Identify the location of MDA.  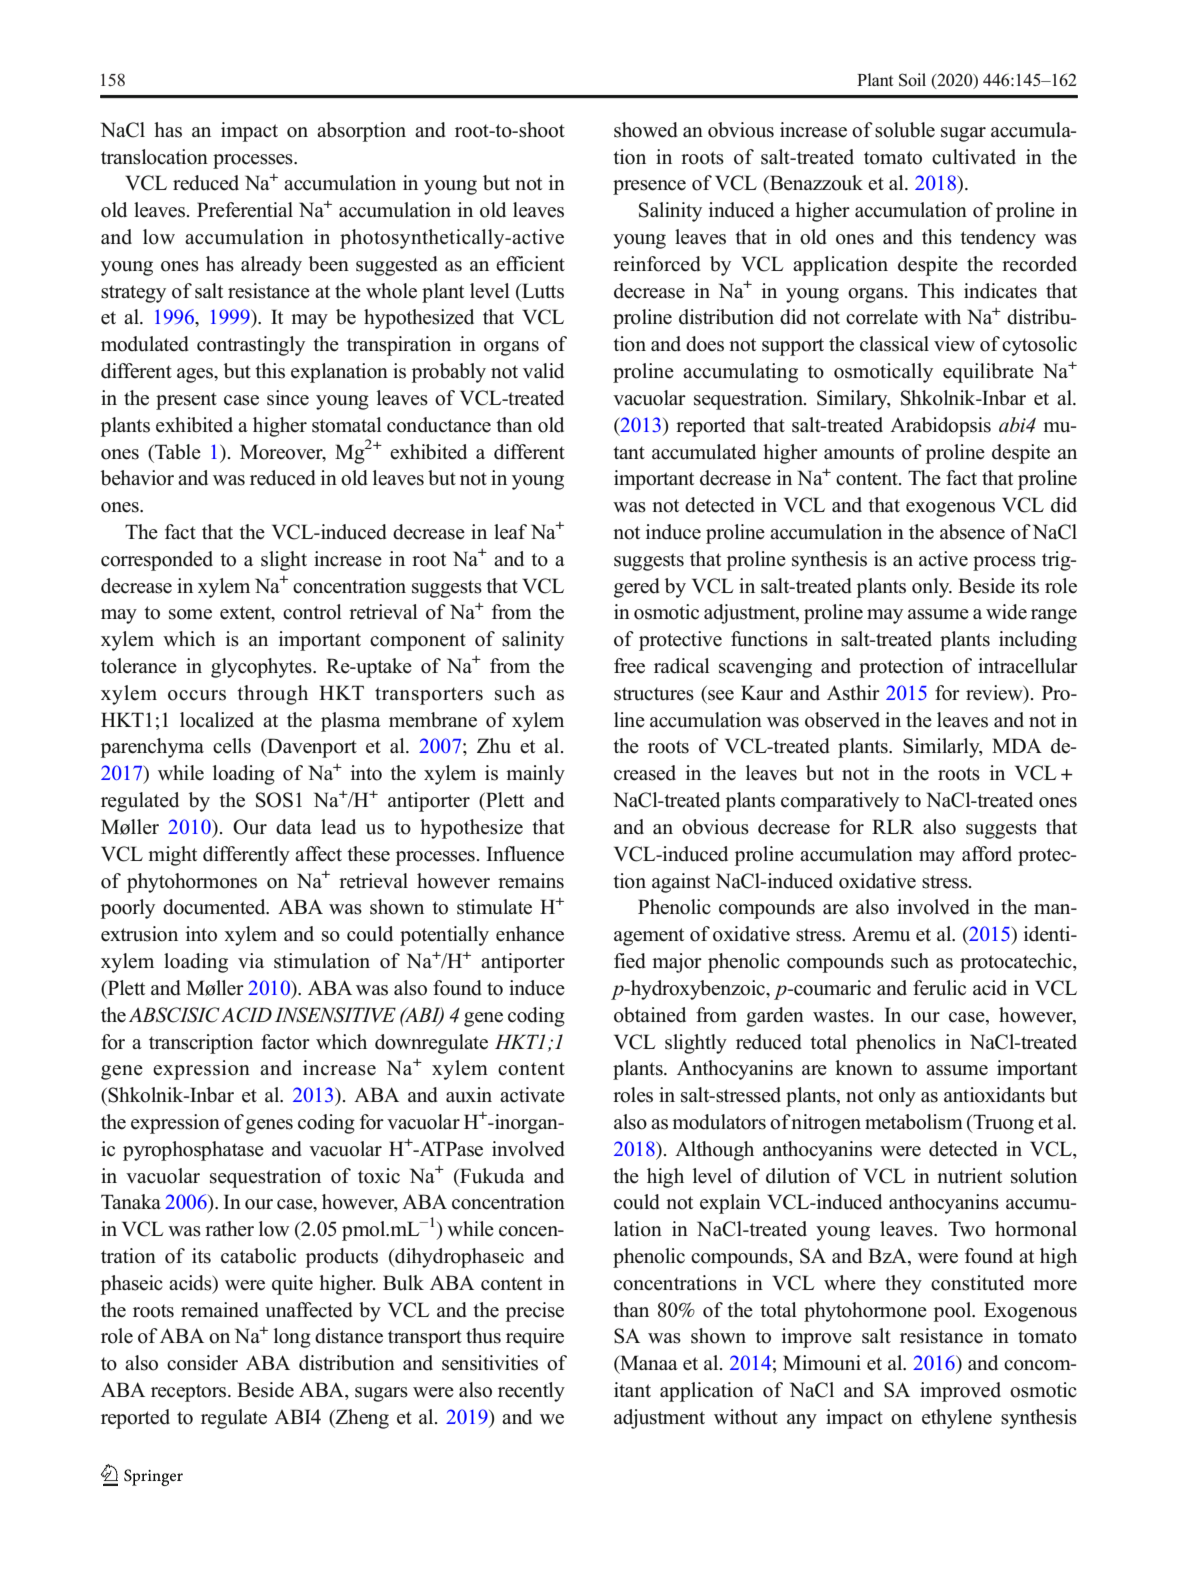
(1017, 745).
